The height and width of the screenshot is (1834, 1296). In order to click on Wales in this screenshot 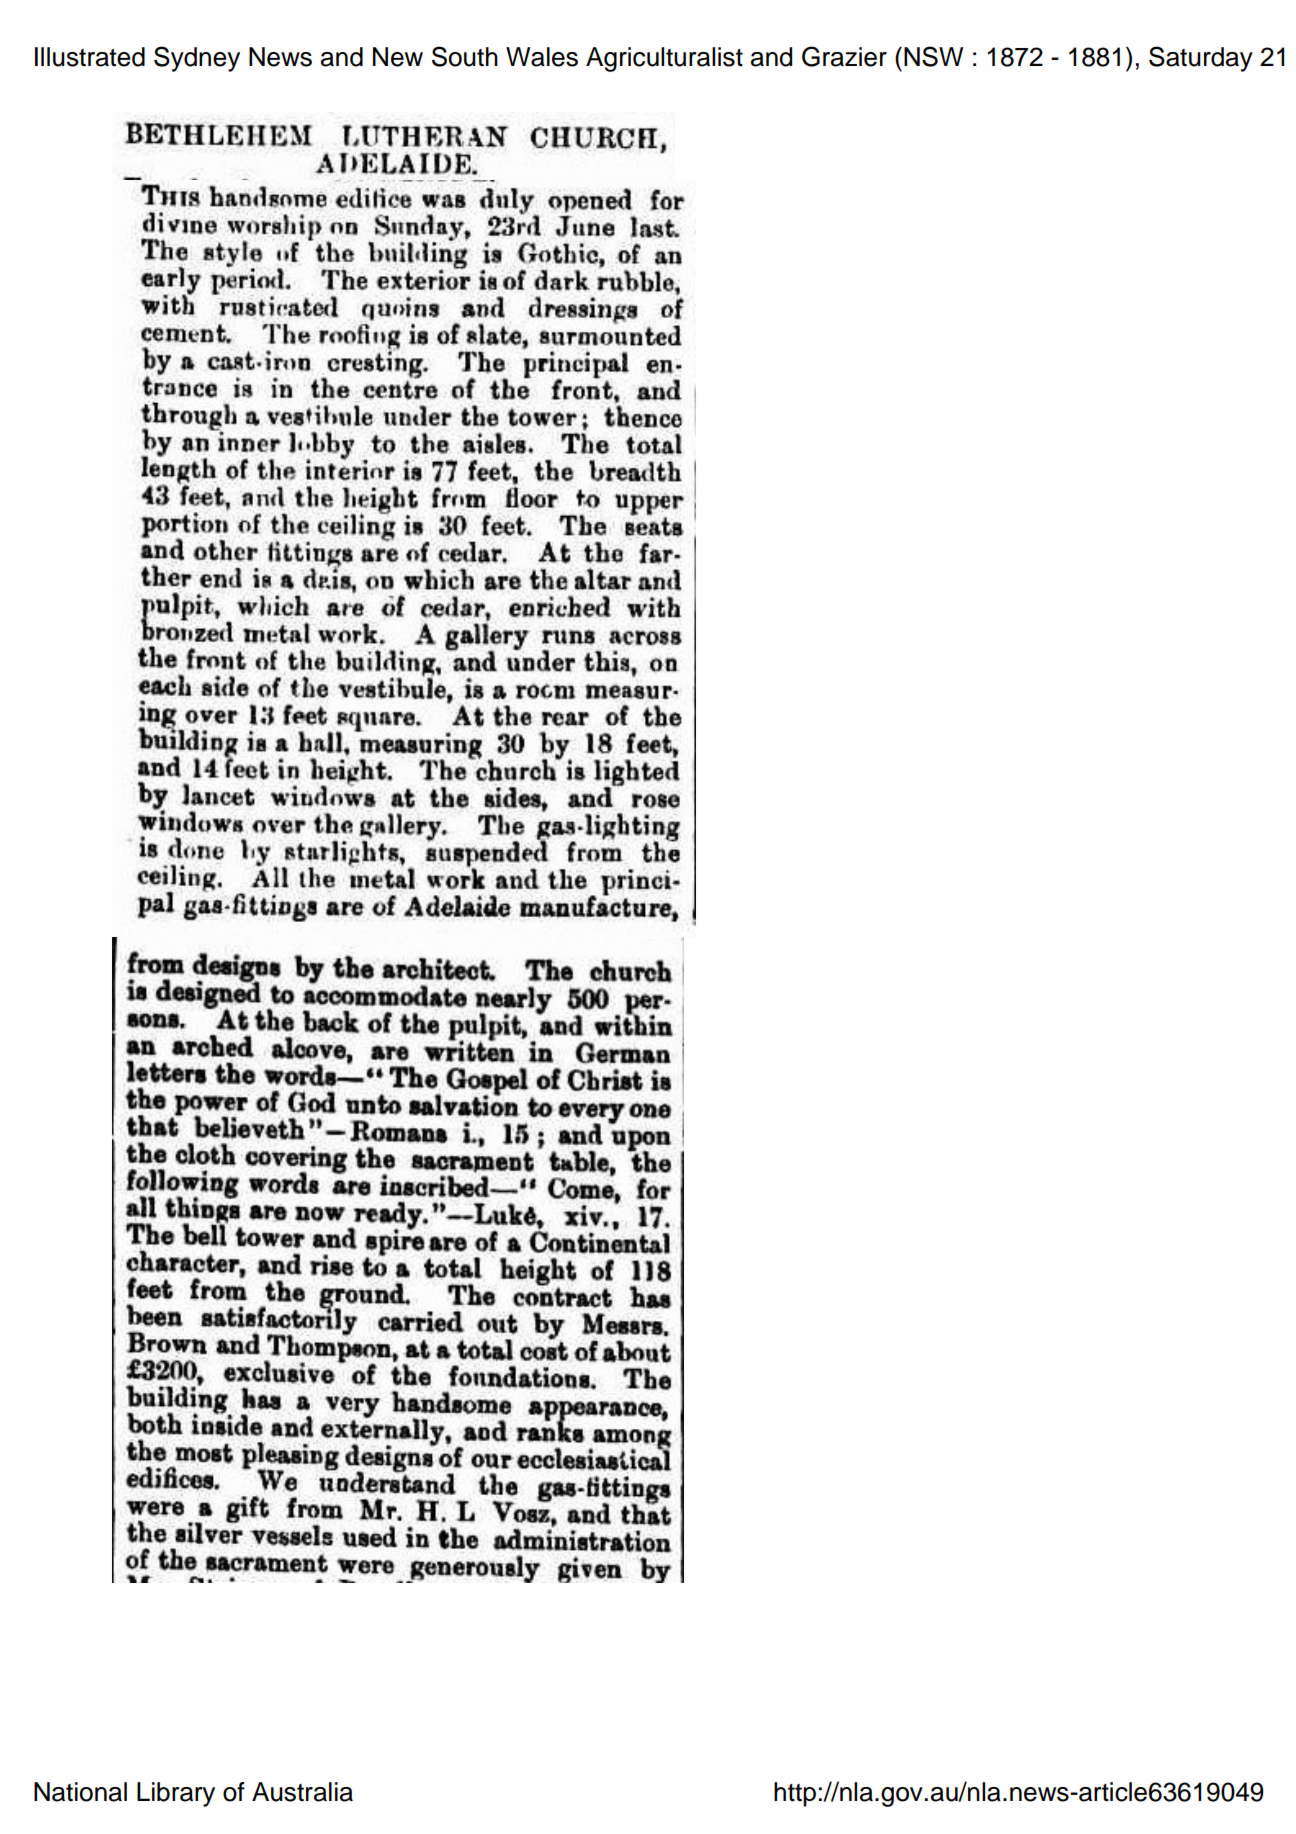, I will do `click(542, 57)`.
